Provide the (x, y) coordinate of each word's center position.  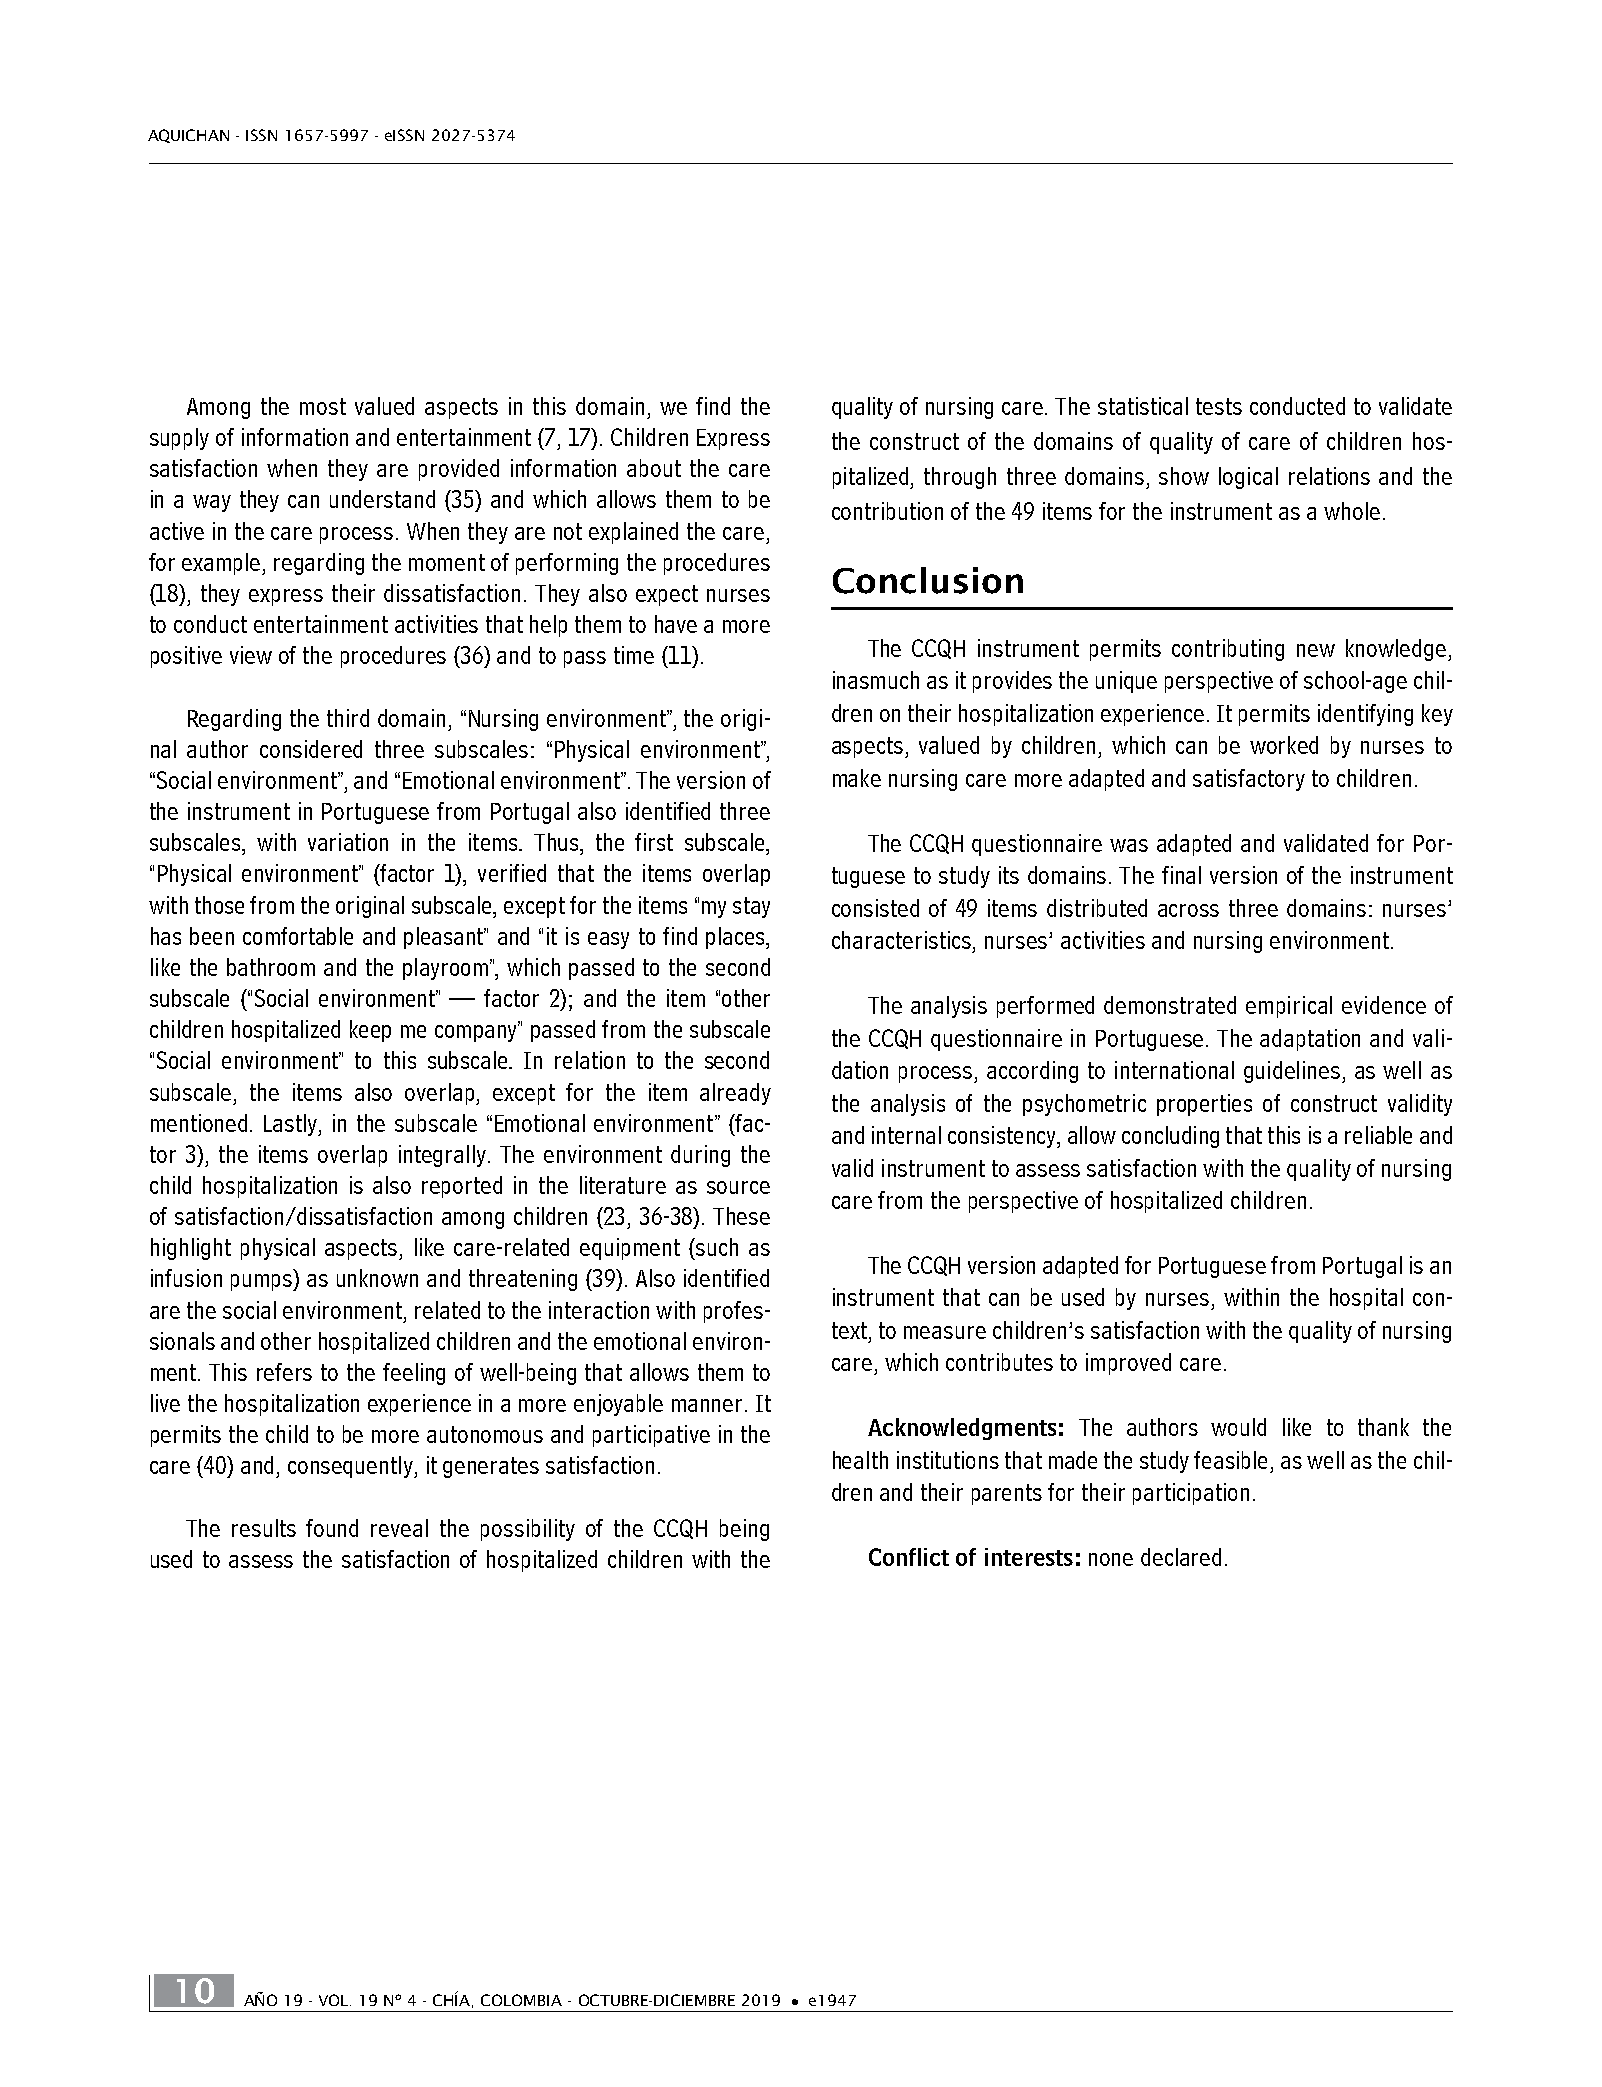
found (332, 1528)
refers (284, 1372)
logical (1248, 478)
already (735, 1094)
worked (1284, 745)
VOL (335, 2000)
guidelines (1293, 1072)
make (857, 778)
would (1238, 1427)
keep (370, 1031)
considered (311, 749)
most (323, 406)
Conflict (909, 1557)
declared (1181, 1557)
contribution (887, 511)
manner (707, 1405)
